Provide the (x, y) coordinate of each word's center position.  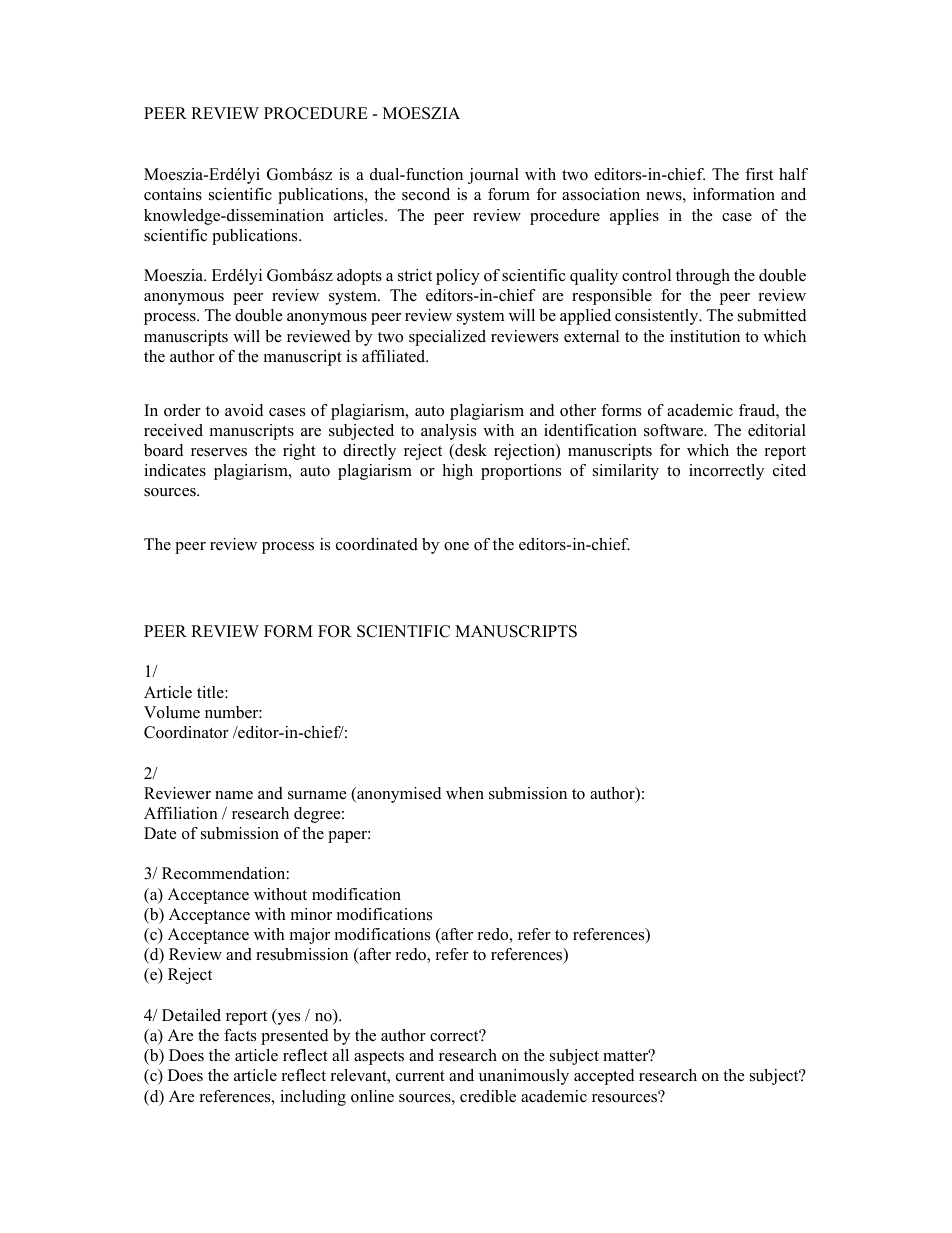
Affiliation (181, 813)
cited (789, 470)
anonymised (398, 795)
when (465, 793)
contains (173, 194)
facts (240, 1035)
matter (627, 1055)
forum (509, 194)
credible (488, 1096)
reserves (219, 452)
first (759, 174)
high (457, 472)
